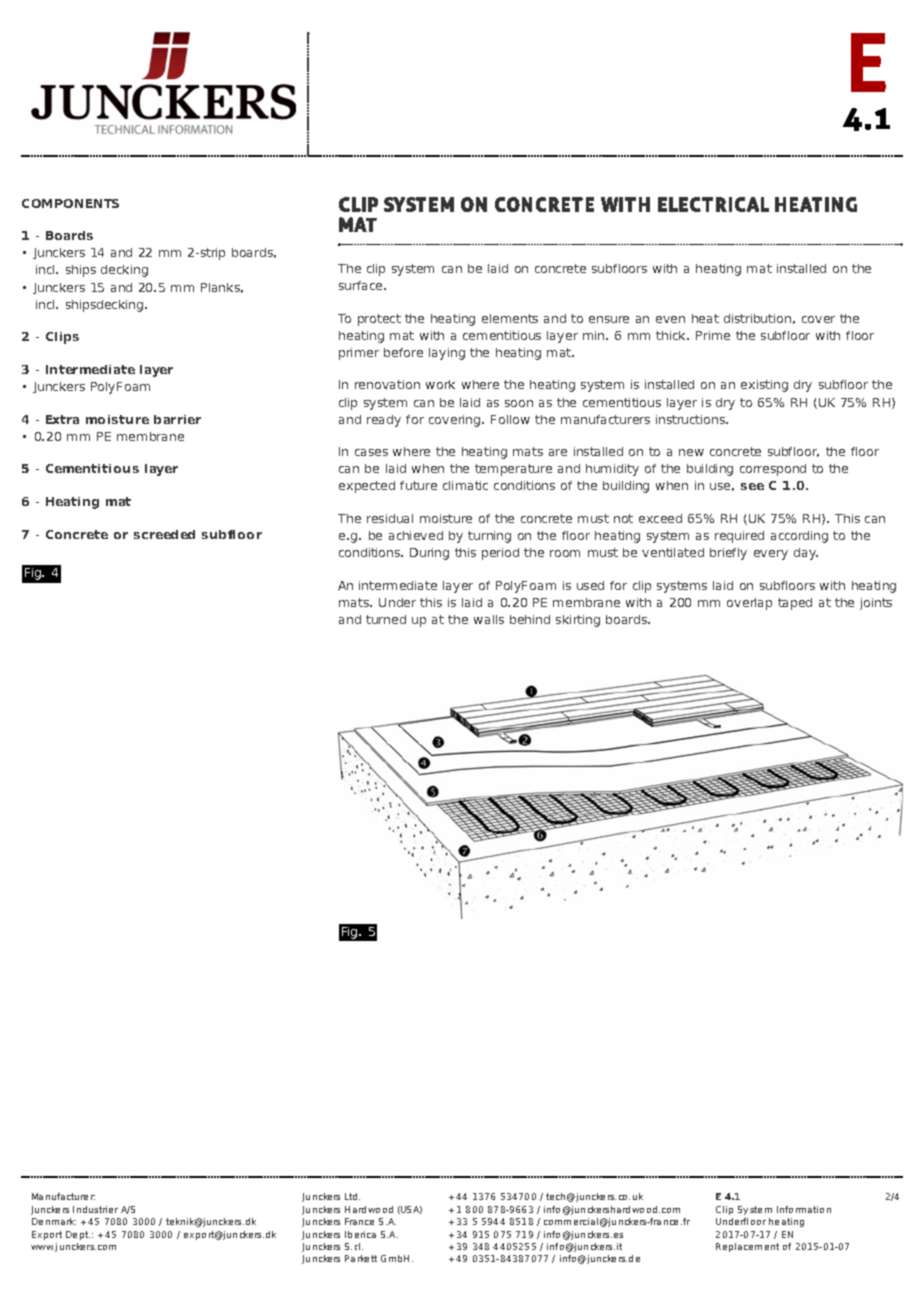 This screenshot has width=924, height=1308. I want to click on walls, so click(489, 619).
